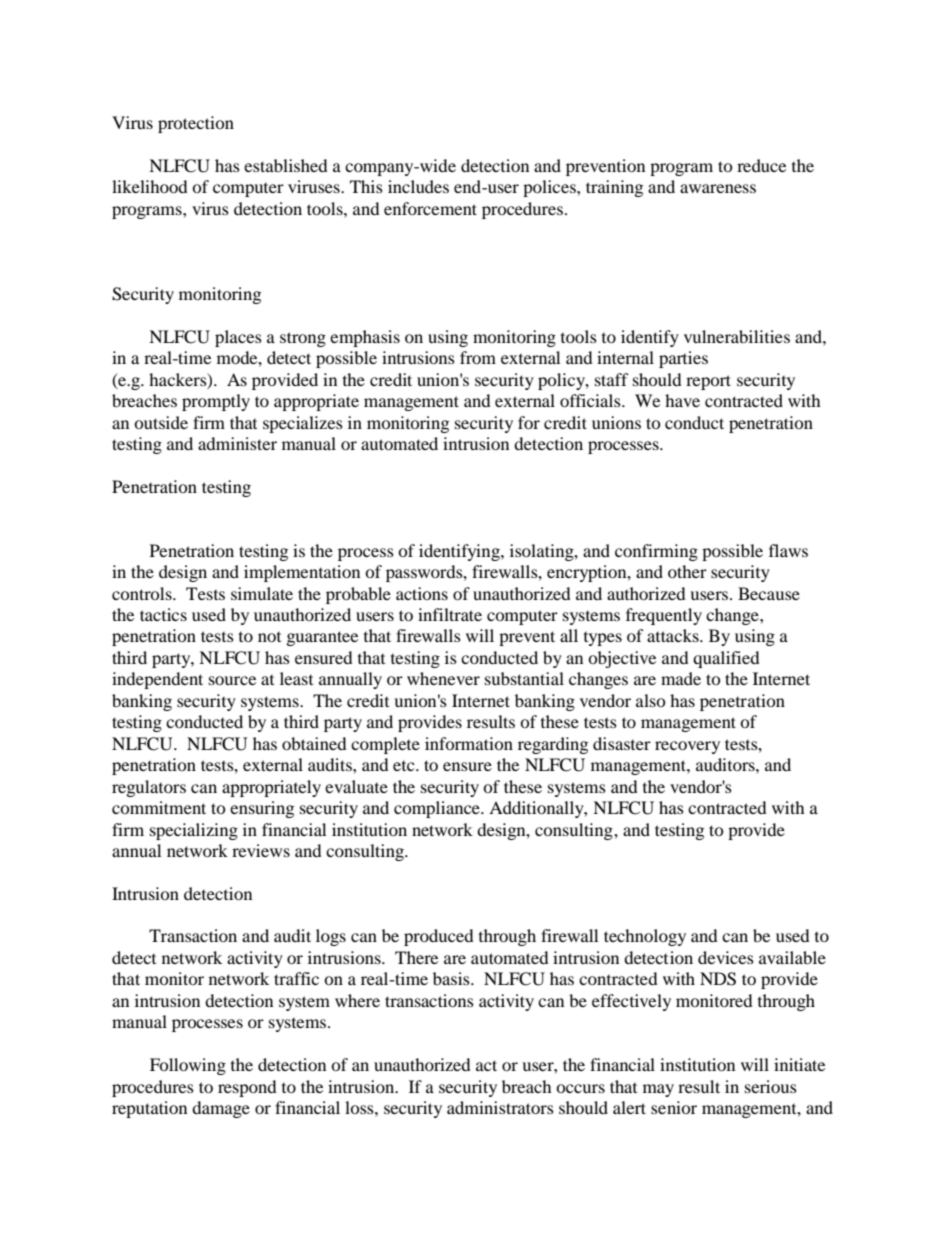 This screenshot has height=1233, width=952. What do you see at coordinates (478, 357) in the screenshot?
I see `from` at bounding box center [478, 357].
